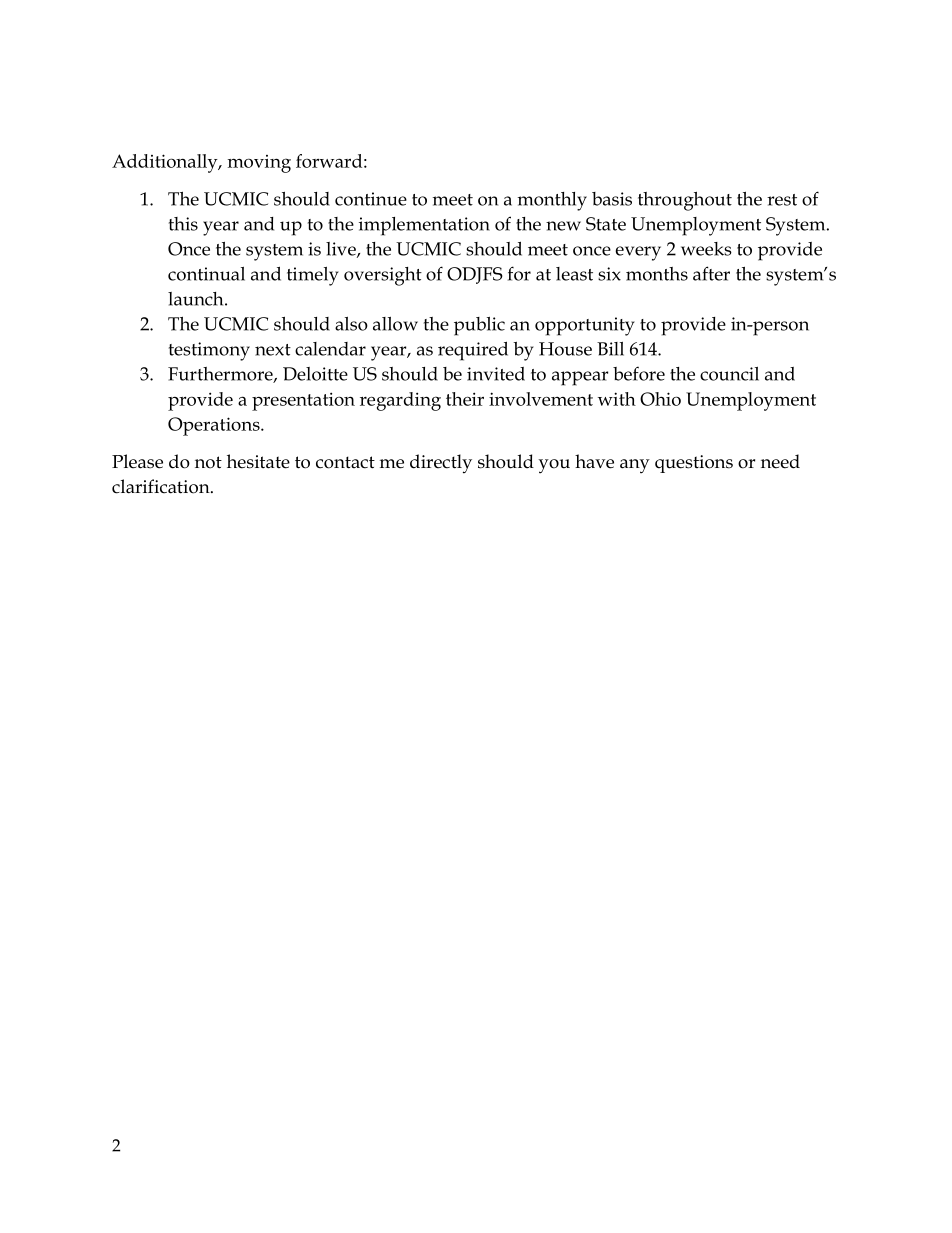 The height and width of the image is (1233, 952). What do you see at coordinates (208, 462) in the image?
I see `not` at bounding box center [208, 462].
